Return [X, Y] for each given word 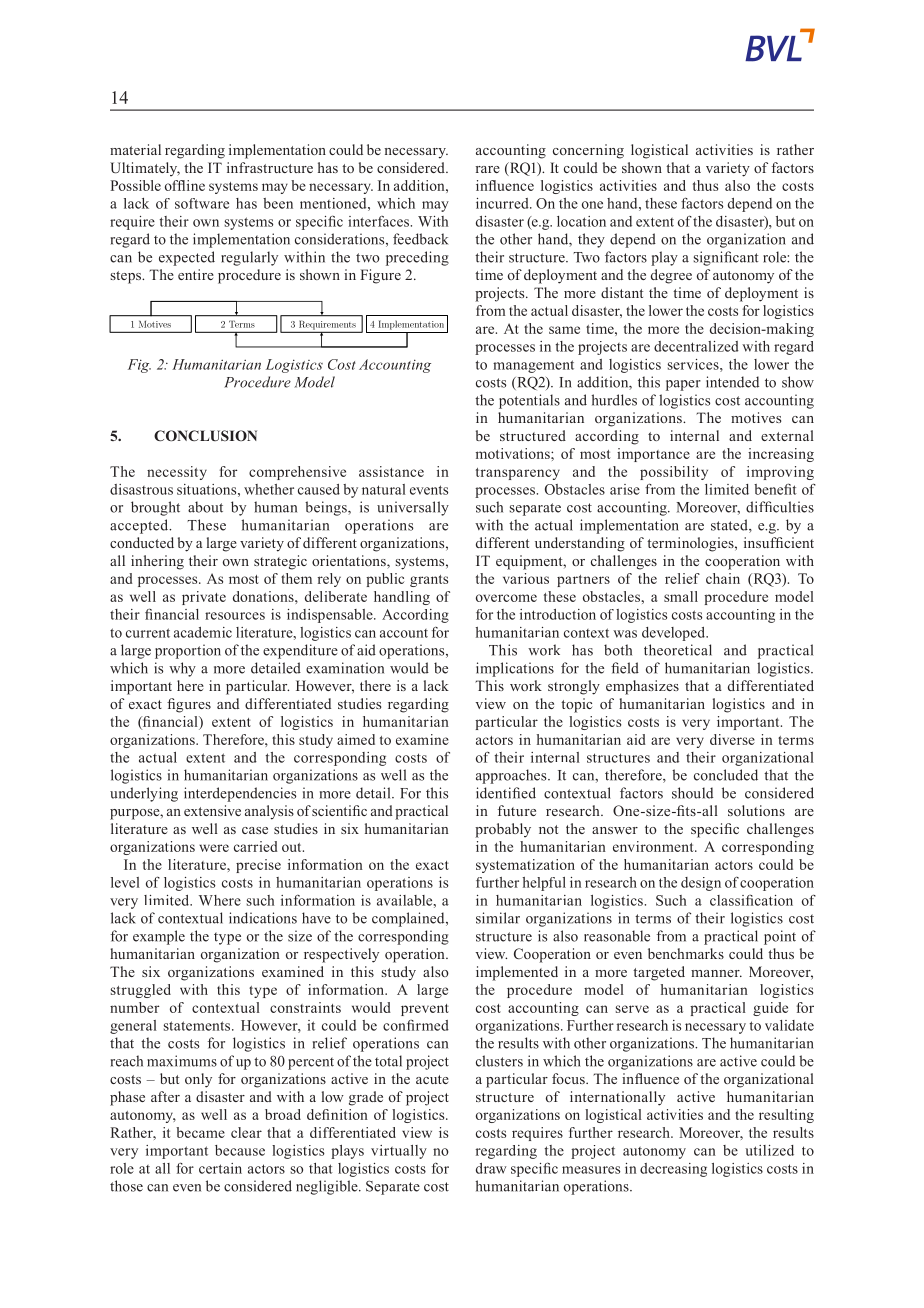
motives [756, 417]
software [202, 203]
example [159, 937]
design [701, 884]
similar [498, 918]
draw [491, 1168]
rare [488, 169]
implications [515, 669]
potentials [529, 401]
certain [220, 1168]
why [182, 669]
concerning [588, 151]
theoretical [678, 650]
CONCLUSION [205, 435]
